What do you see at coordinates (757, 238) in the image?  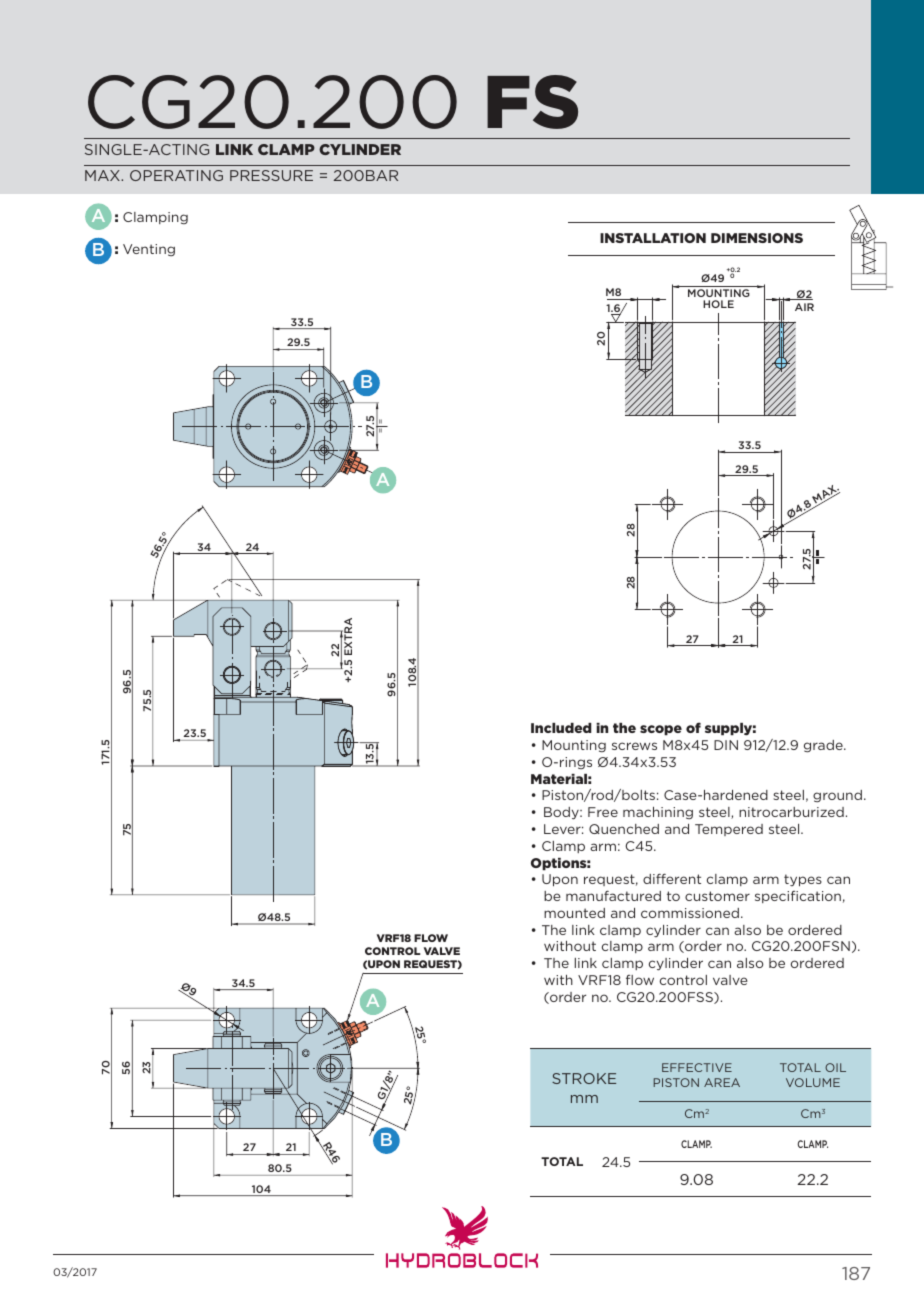 I see `DIMENSIONS` at bounding box center [757, 238].
